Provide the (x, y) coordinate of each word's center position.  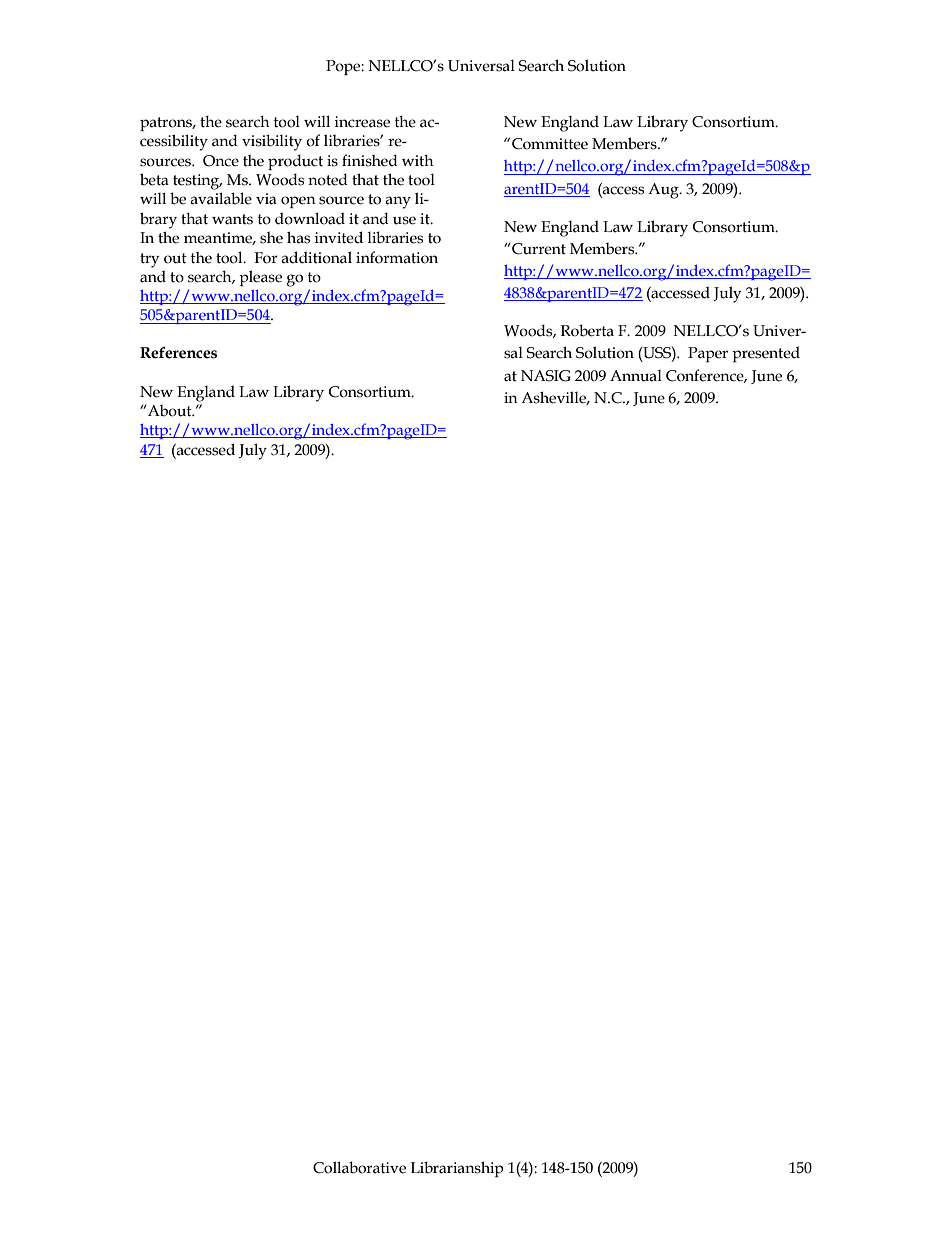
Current (538, 249)
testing (197, 182)
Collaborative (359, 1167)
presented (766, 354)
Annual (636, 376)
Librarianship (457, 1169)
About (170, 410)
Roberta (587, 330)
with (418, 160)
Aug (664, 191)
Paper (708, 354)
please (260, 278)
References (178, 353)
